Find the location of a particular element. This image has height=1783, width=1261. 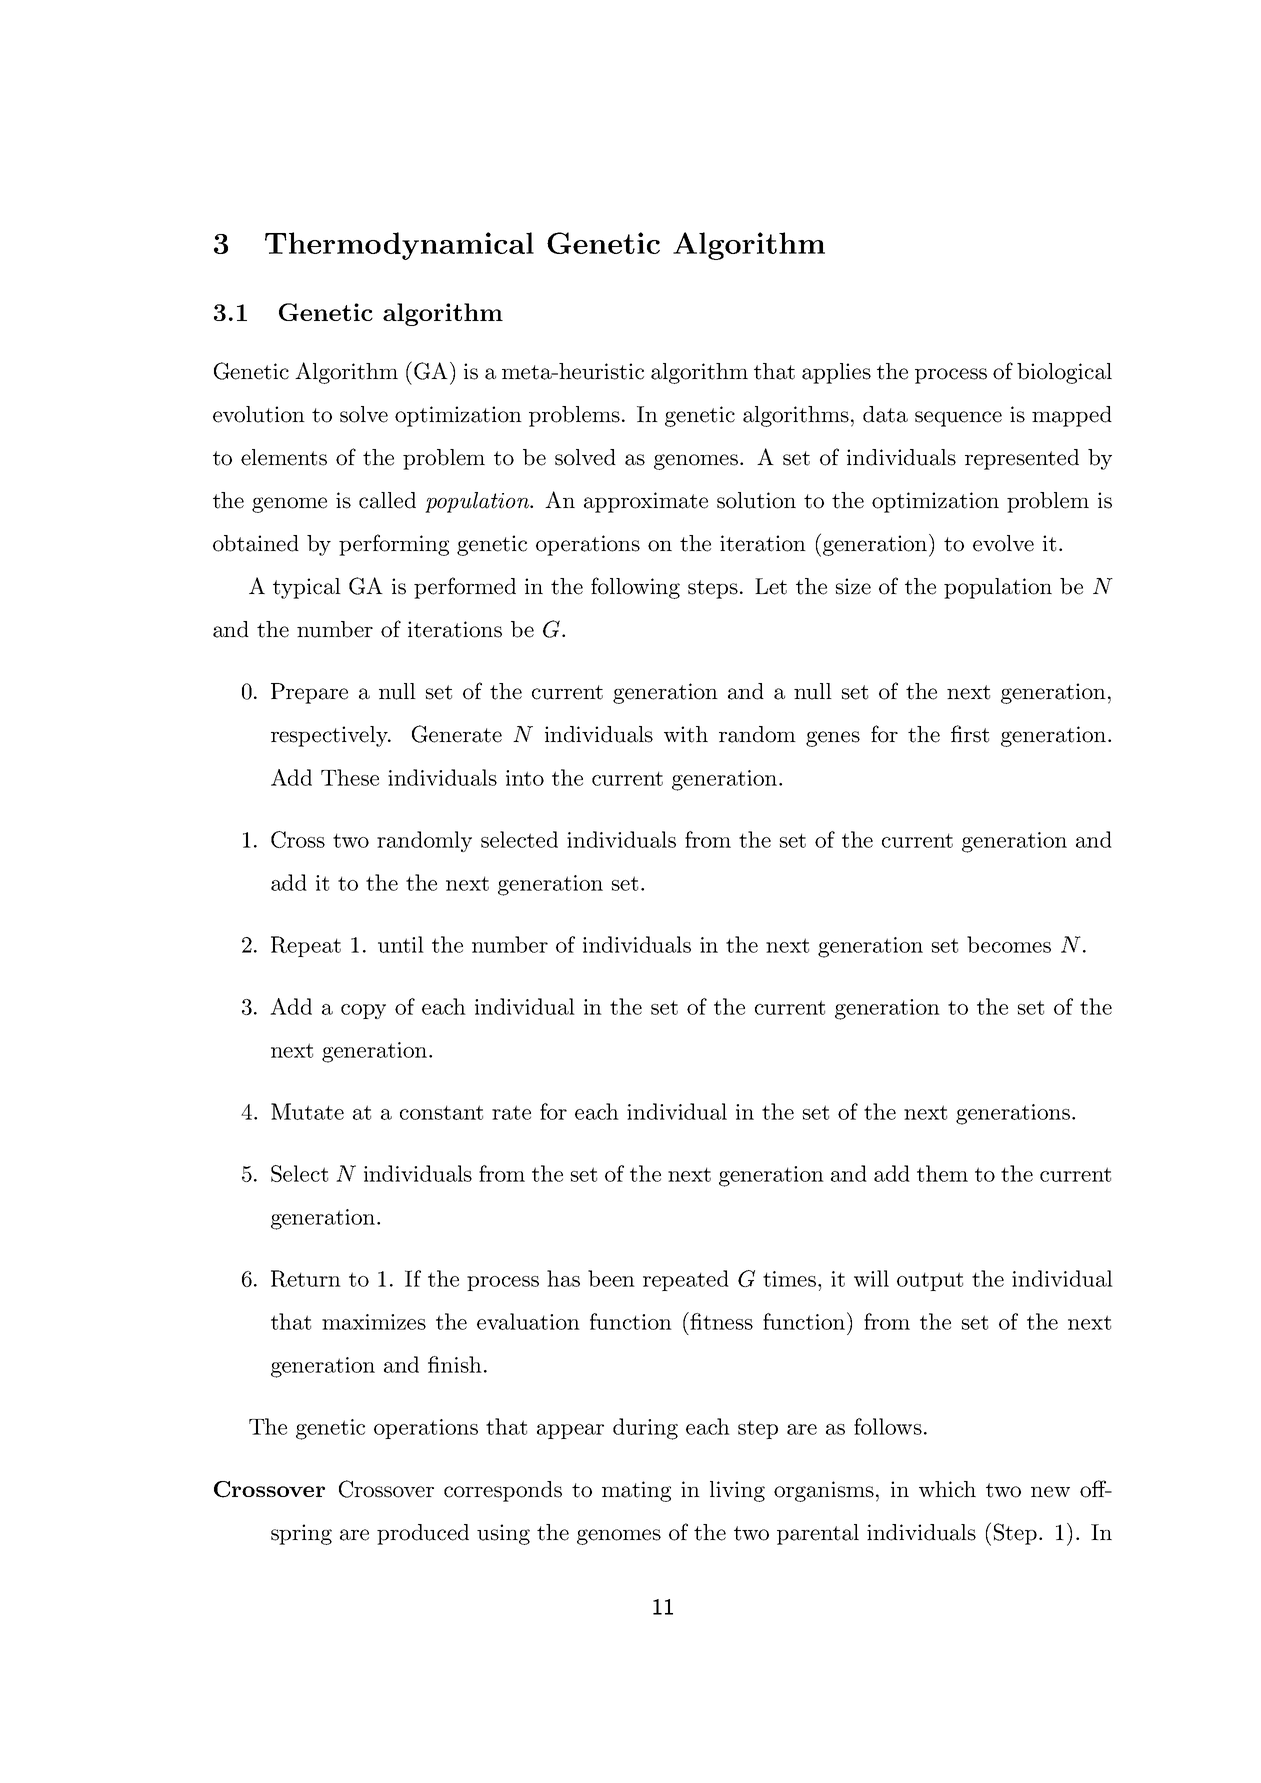

with is located at coordinates (686, 734).
